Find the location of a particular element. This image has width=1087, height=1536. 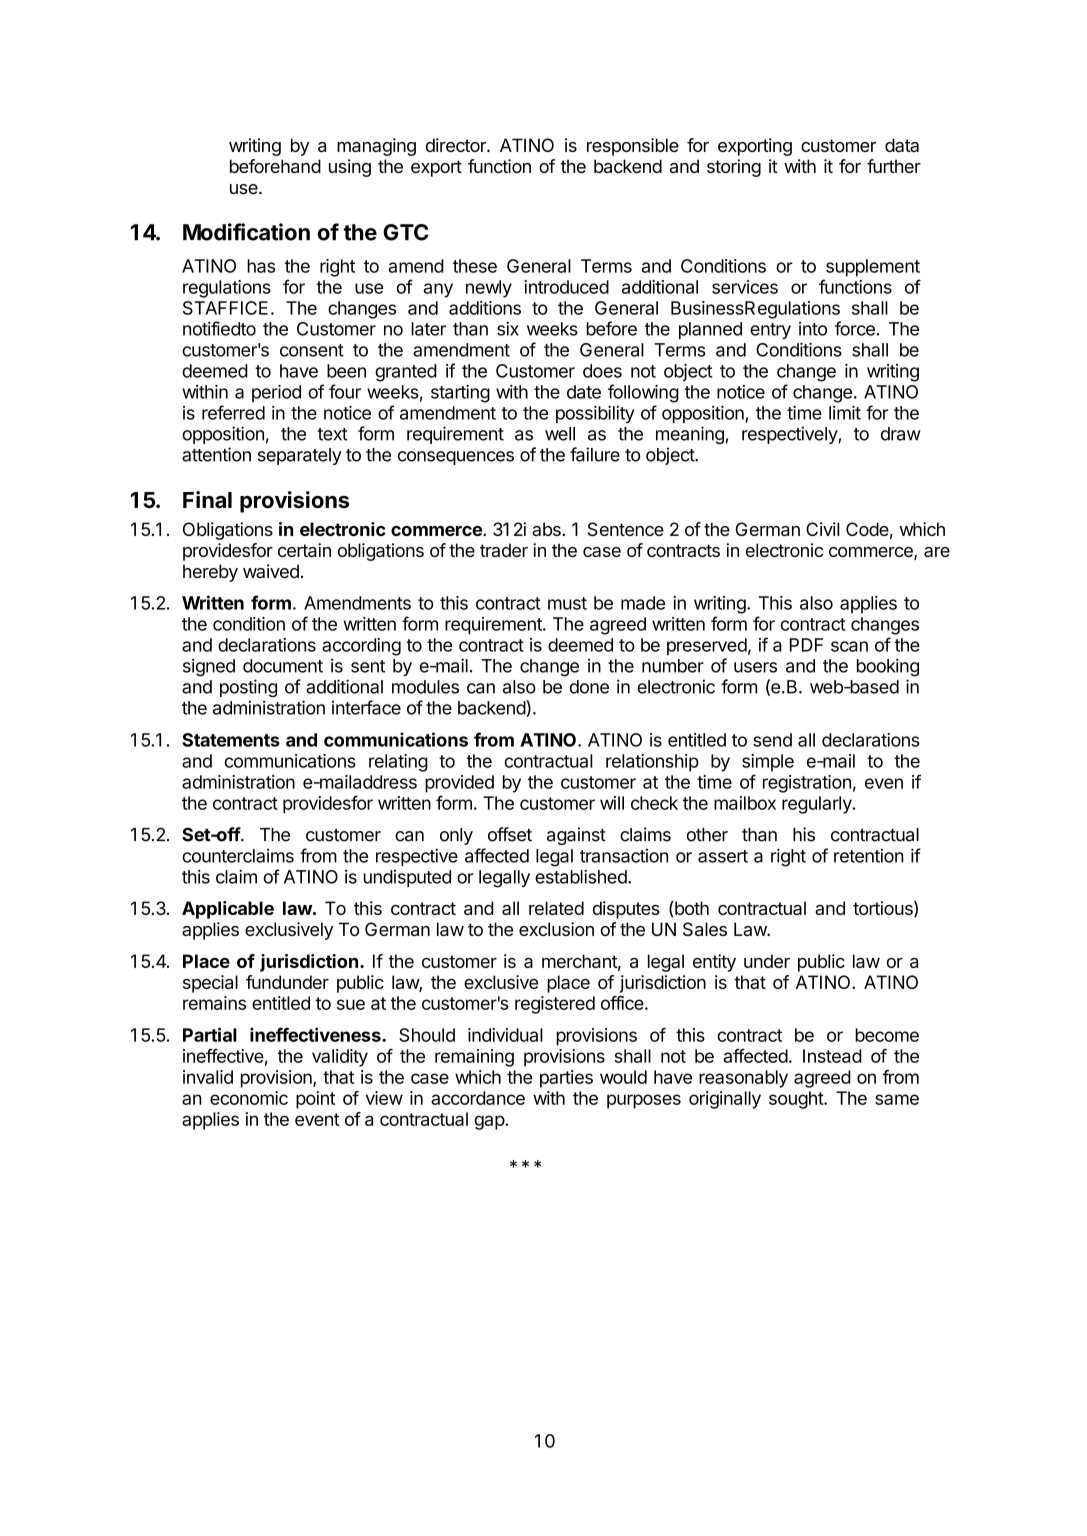

period is located at coordinates (276, 393).
